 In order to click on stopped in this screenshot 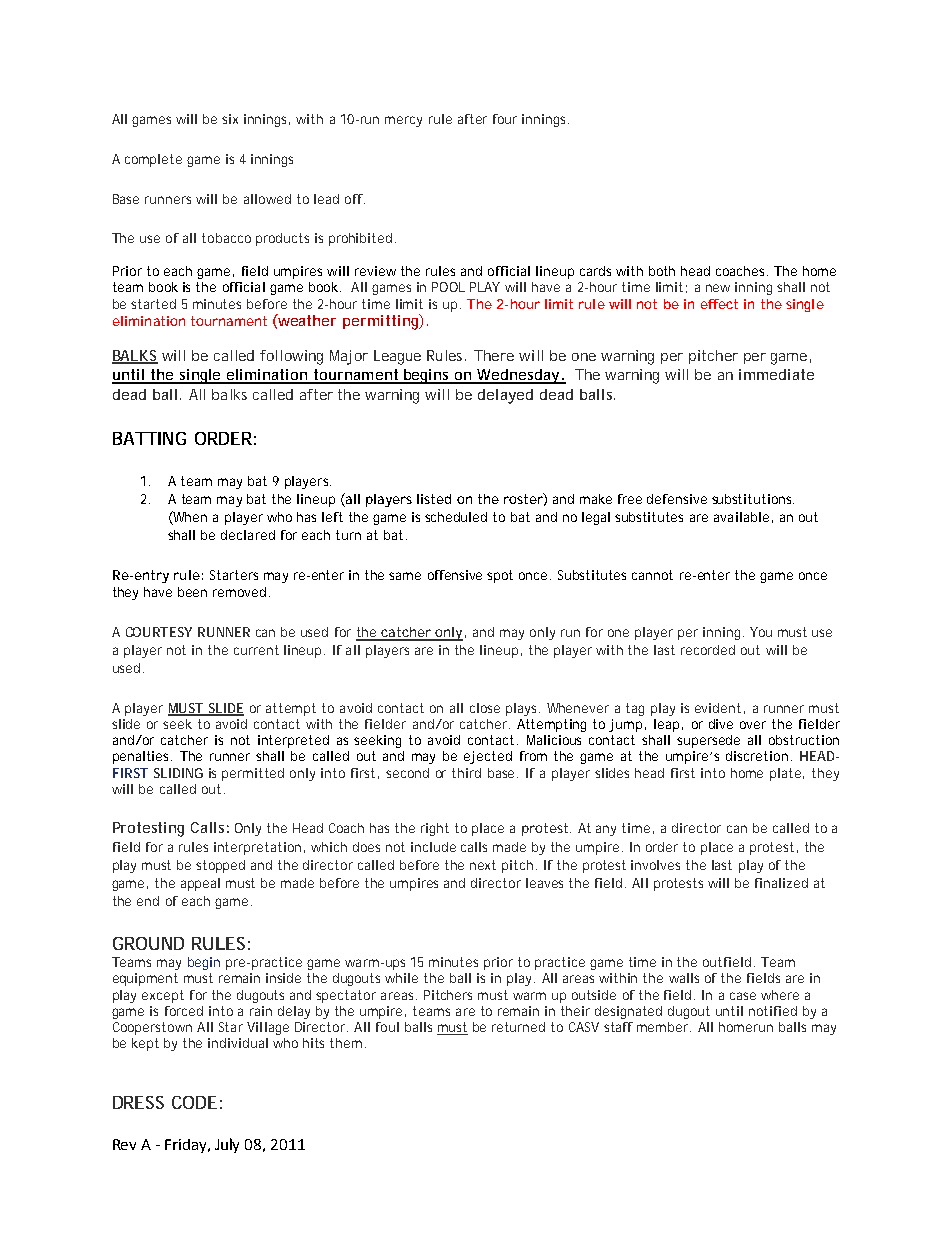, I will do `click(220, 866)`.
